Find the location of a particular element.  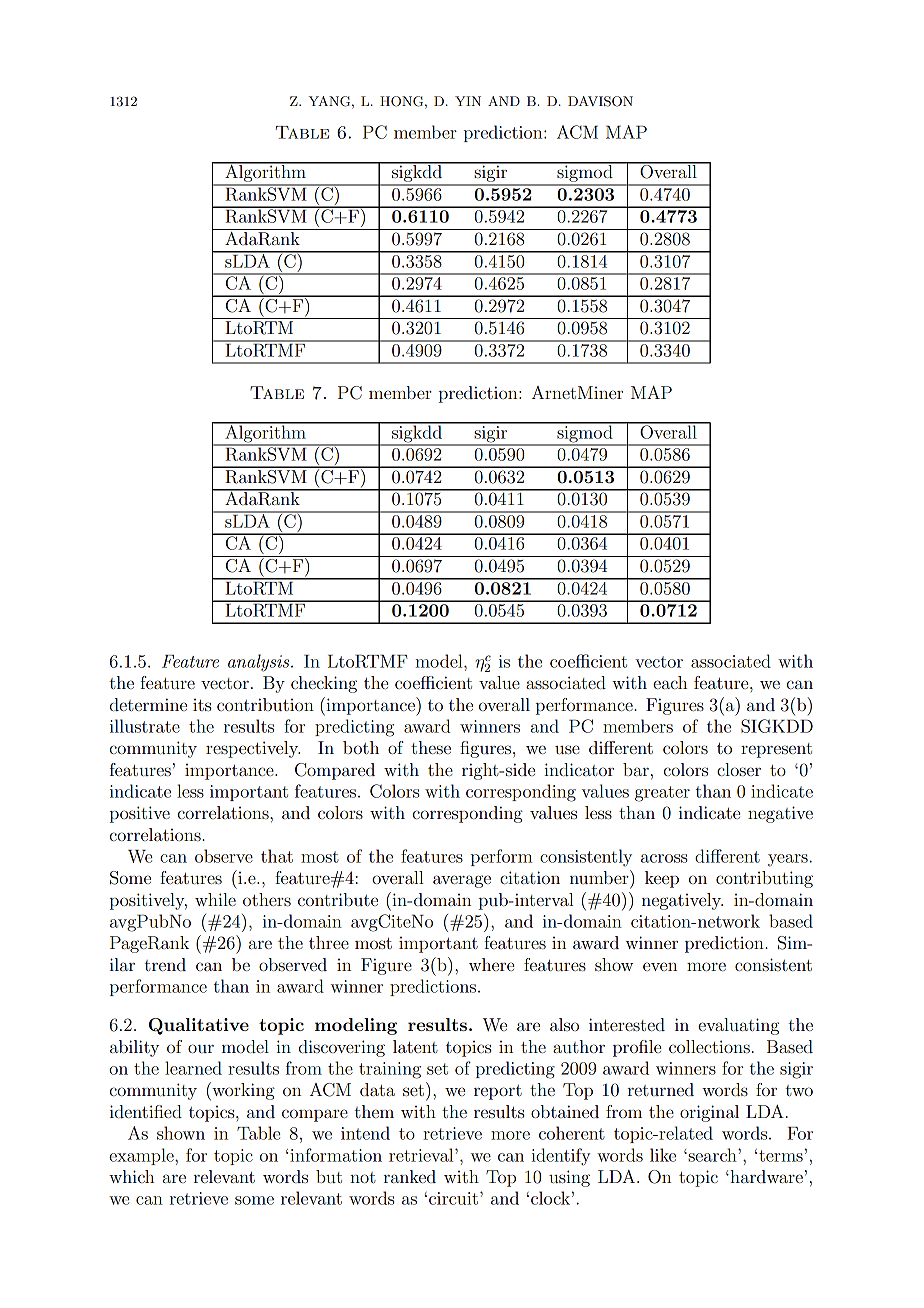

represent is located at coordinates (776, 750).
